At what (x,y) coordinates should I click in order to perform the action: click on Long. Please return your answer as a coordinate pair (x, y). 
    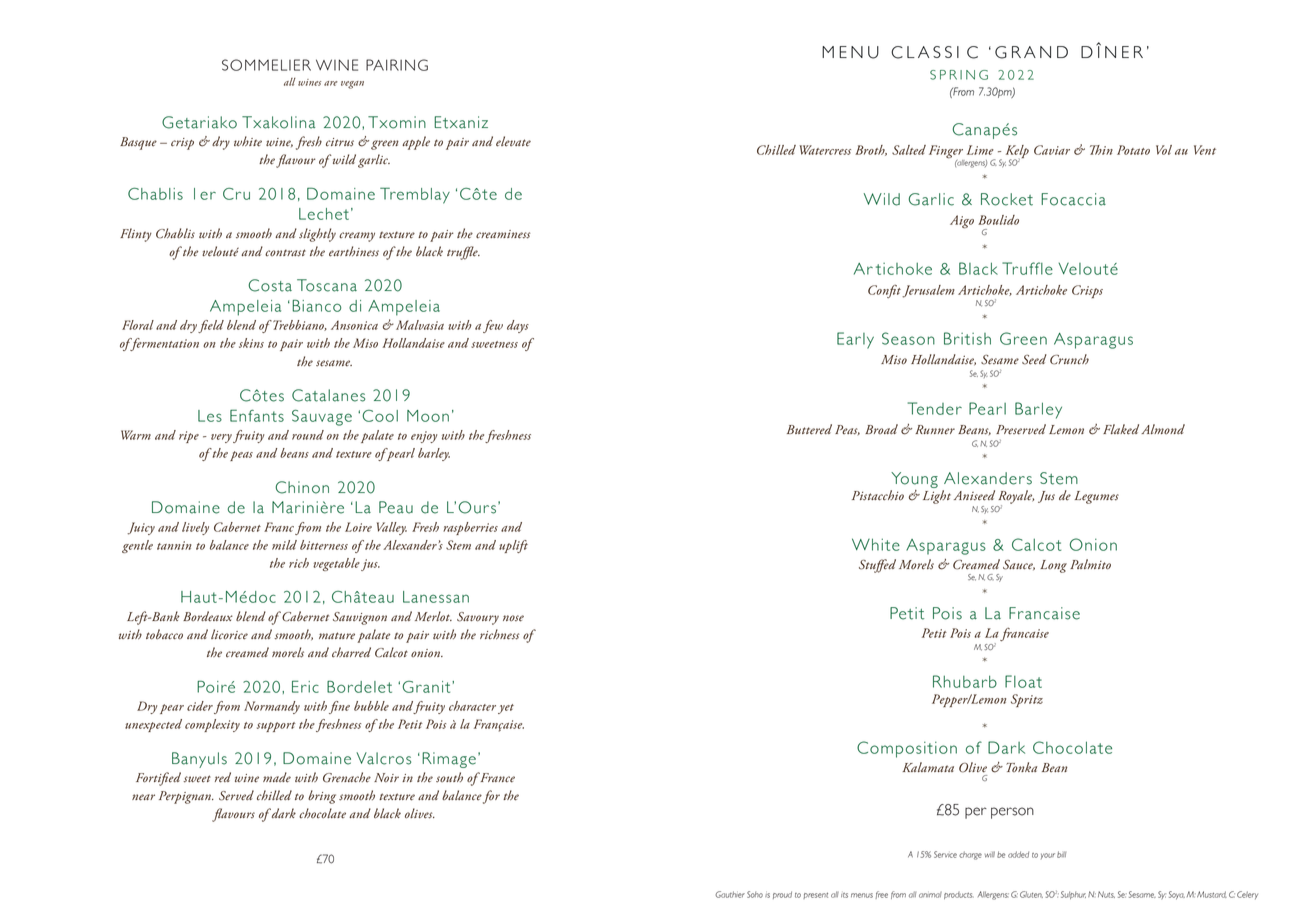
    Looking at the image, I should click on (1053, 566).
